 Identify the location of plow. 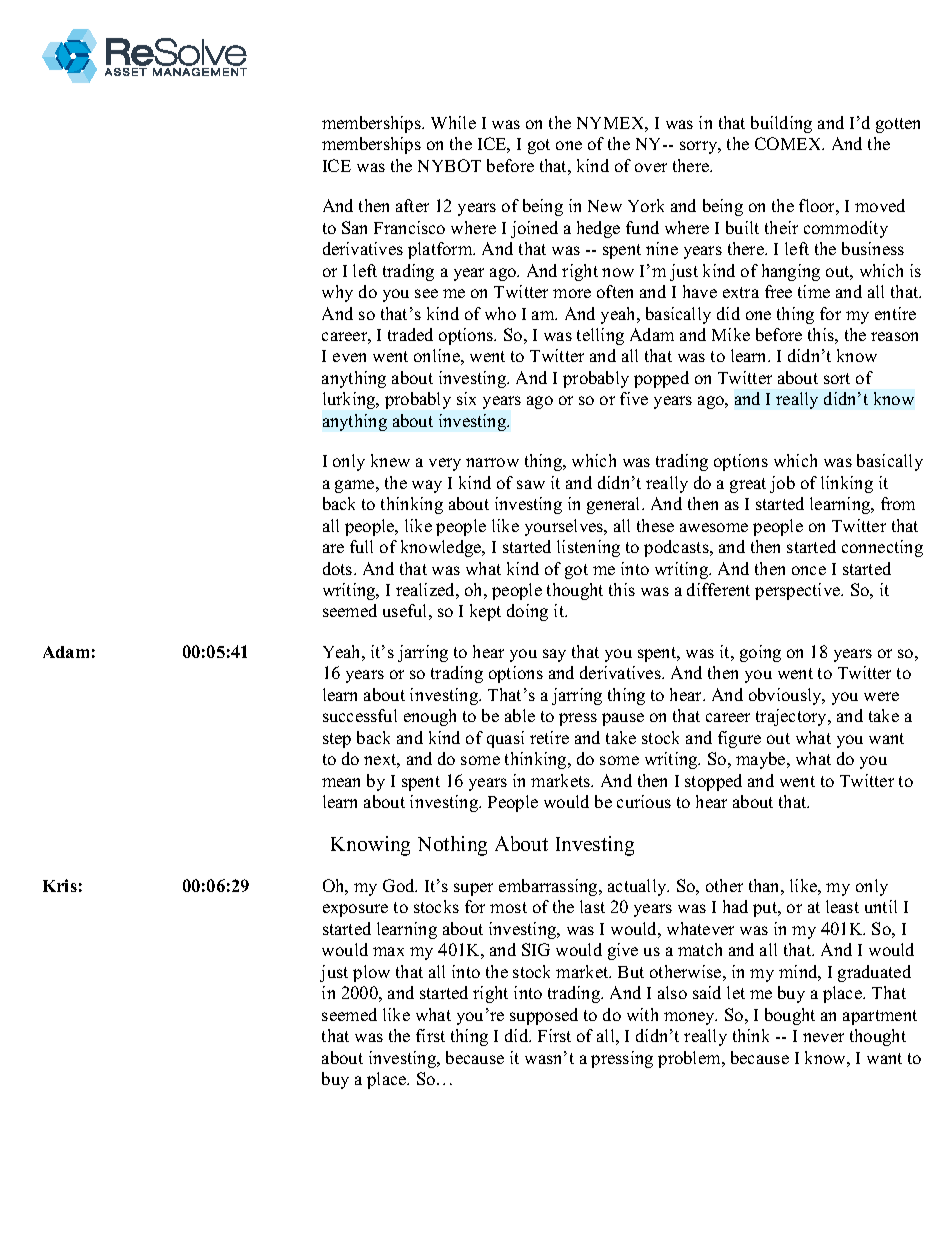
(371, 973).
